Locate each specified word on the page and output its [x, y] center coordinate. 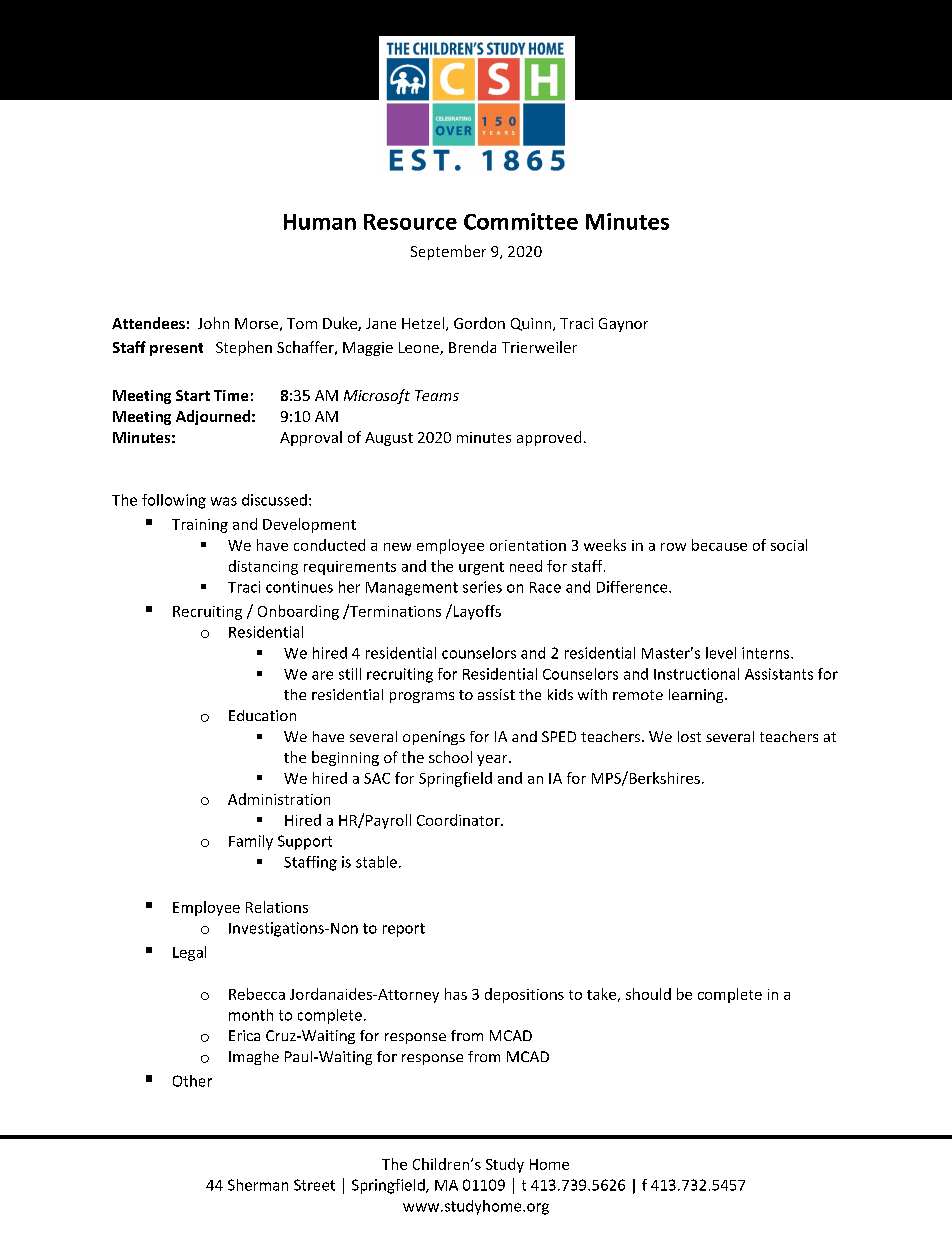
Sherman [258, 1185]
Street [314, 1185]
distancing [263, 567]
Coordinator [459, 820]
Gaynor [623, 325]
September [448, 252]
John [213, 323]
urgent [481, 568]
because [719, 545]
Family [251, 842]
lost [689, 736]
